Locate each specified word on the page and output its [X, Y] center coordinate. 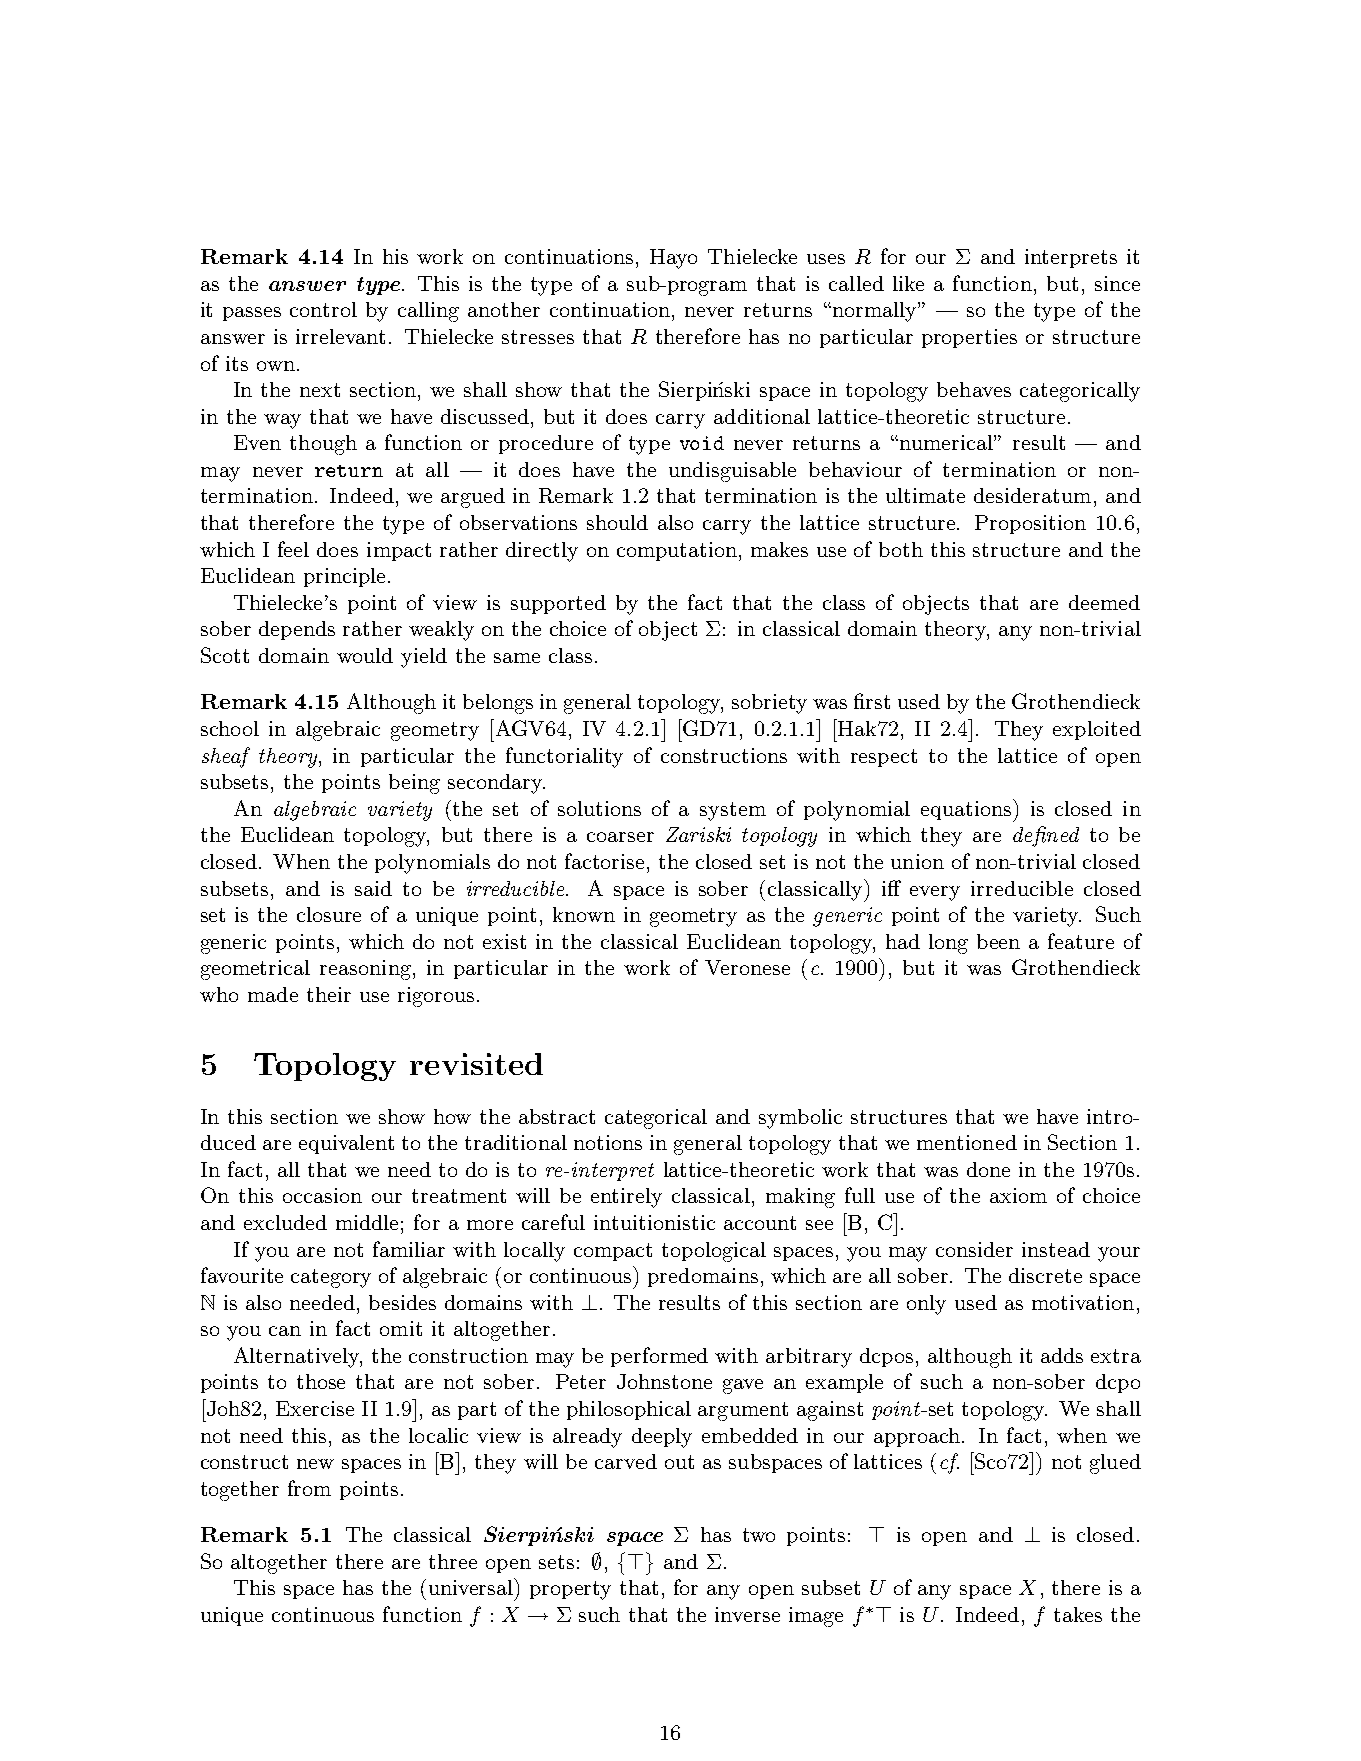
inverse [747, 1614]
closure [329, 914]
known [584, 914]
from [309, 1488]
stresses [538, 337]
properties [969, 338]
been [998, 941]
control [323, 309]
